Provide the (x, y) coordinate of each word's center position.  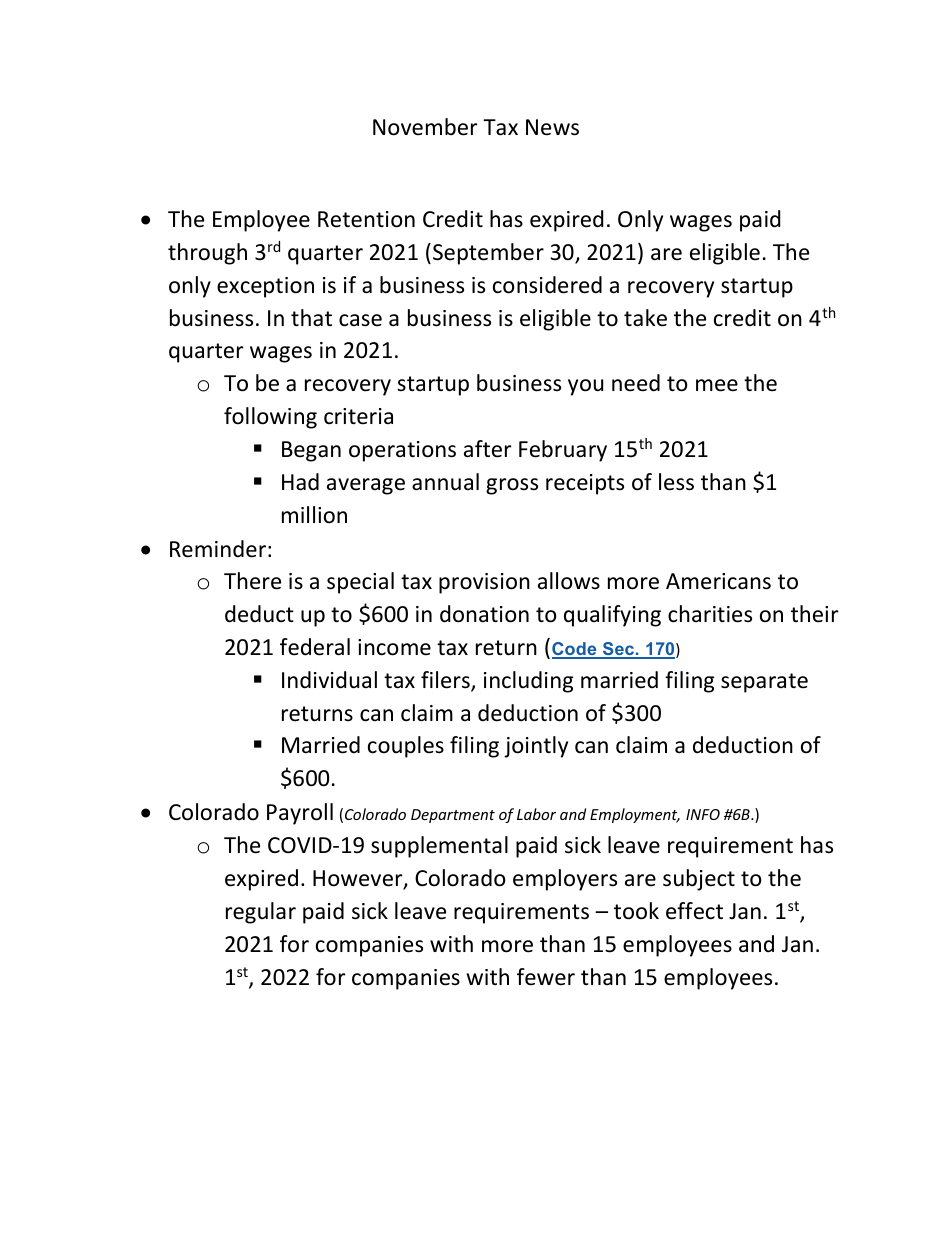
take (645, 318)
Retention (366, 219)
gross (512, 486)
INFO (703, 814)
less (676, 482)
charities (710, 614)
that (311, 318)
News (552, 127)
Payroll (300, 814)
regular (261, 913)
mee (717, 385)
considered (547, 285)
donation (484, 614)
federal (315, 647)
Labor (536, 814)
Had (300, 482)
